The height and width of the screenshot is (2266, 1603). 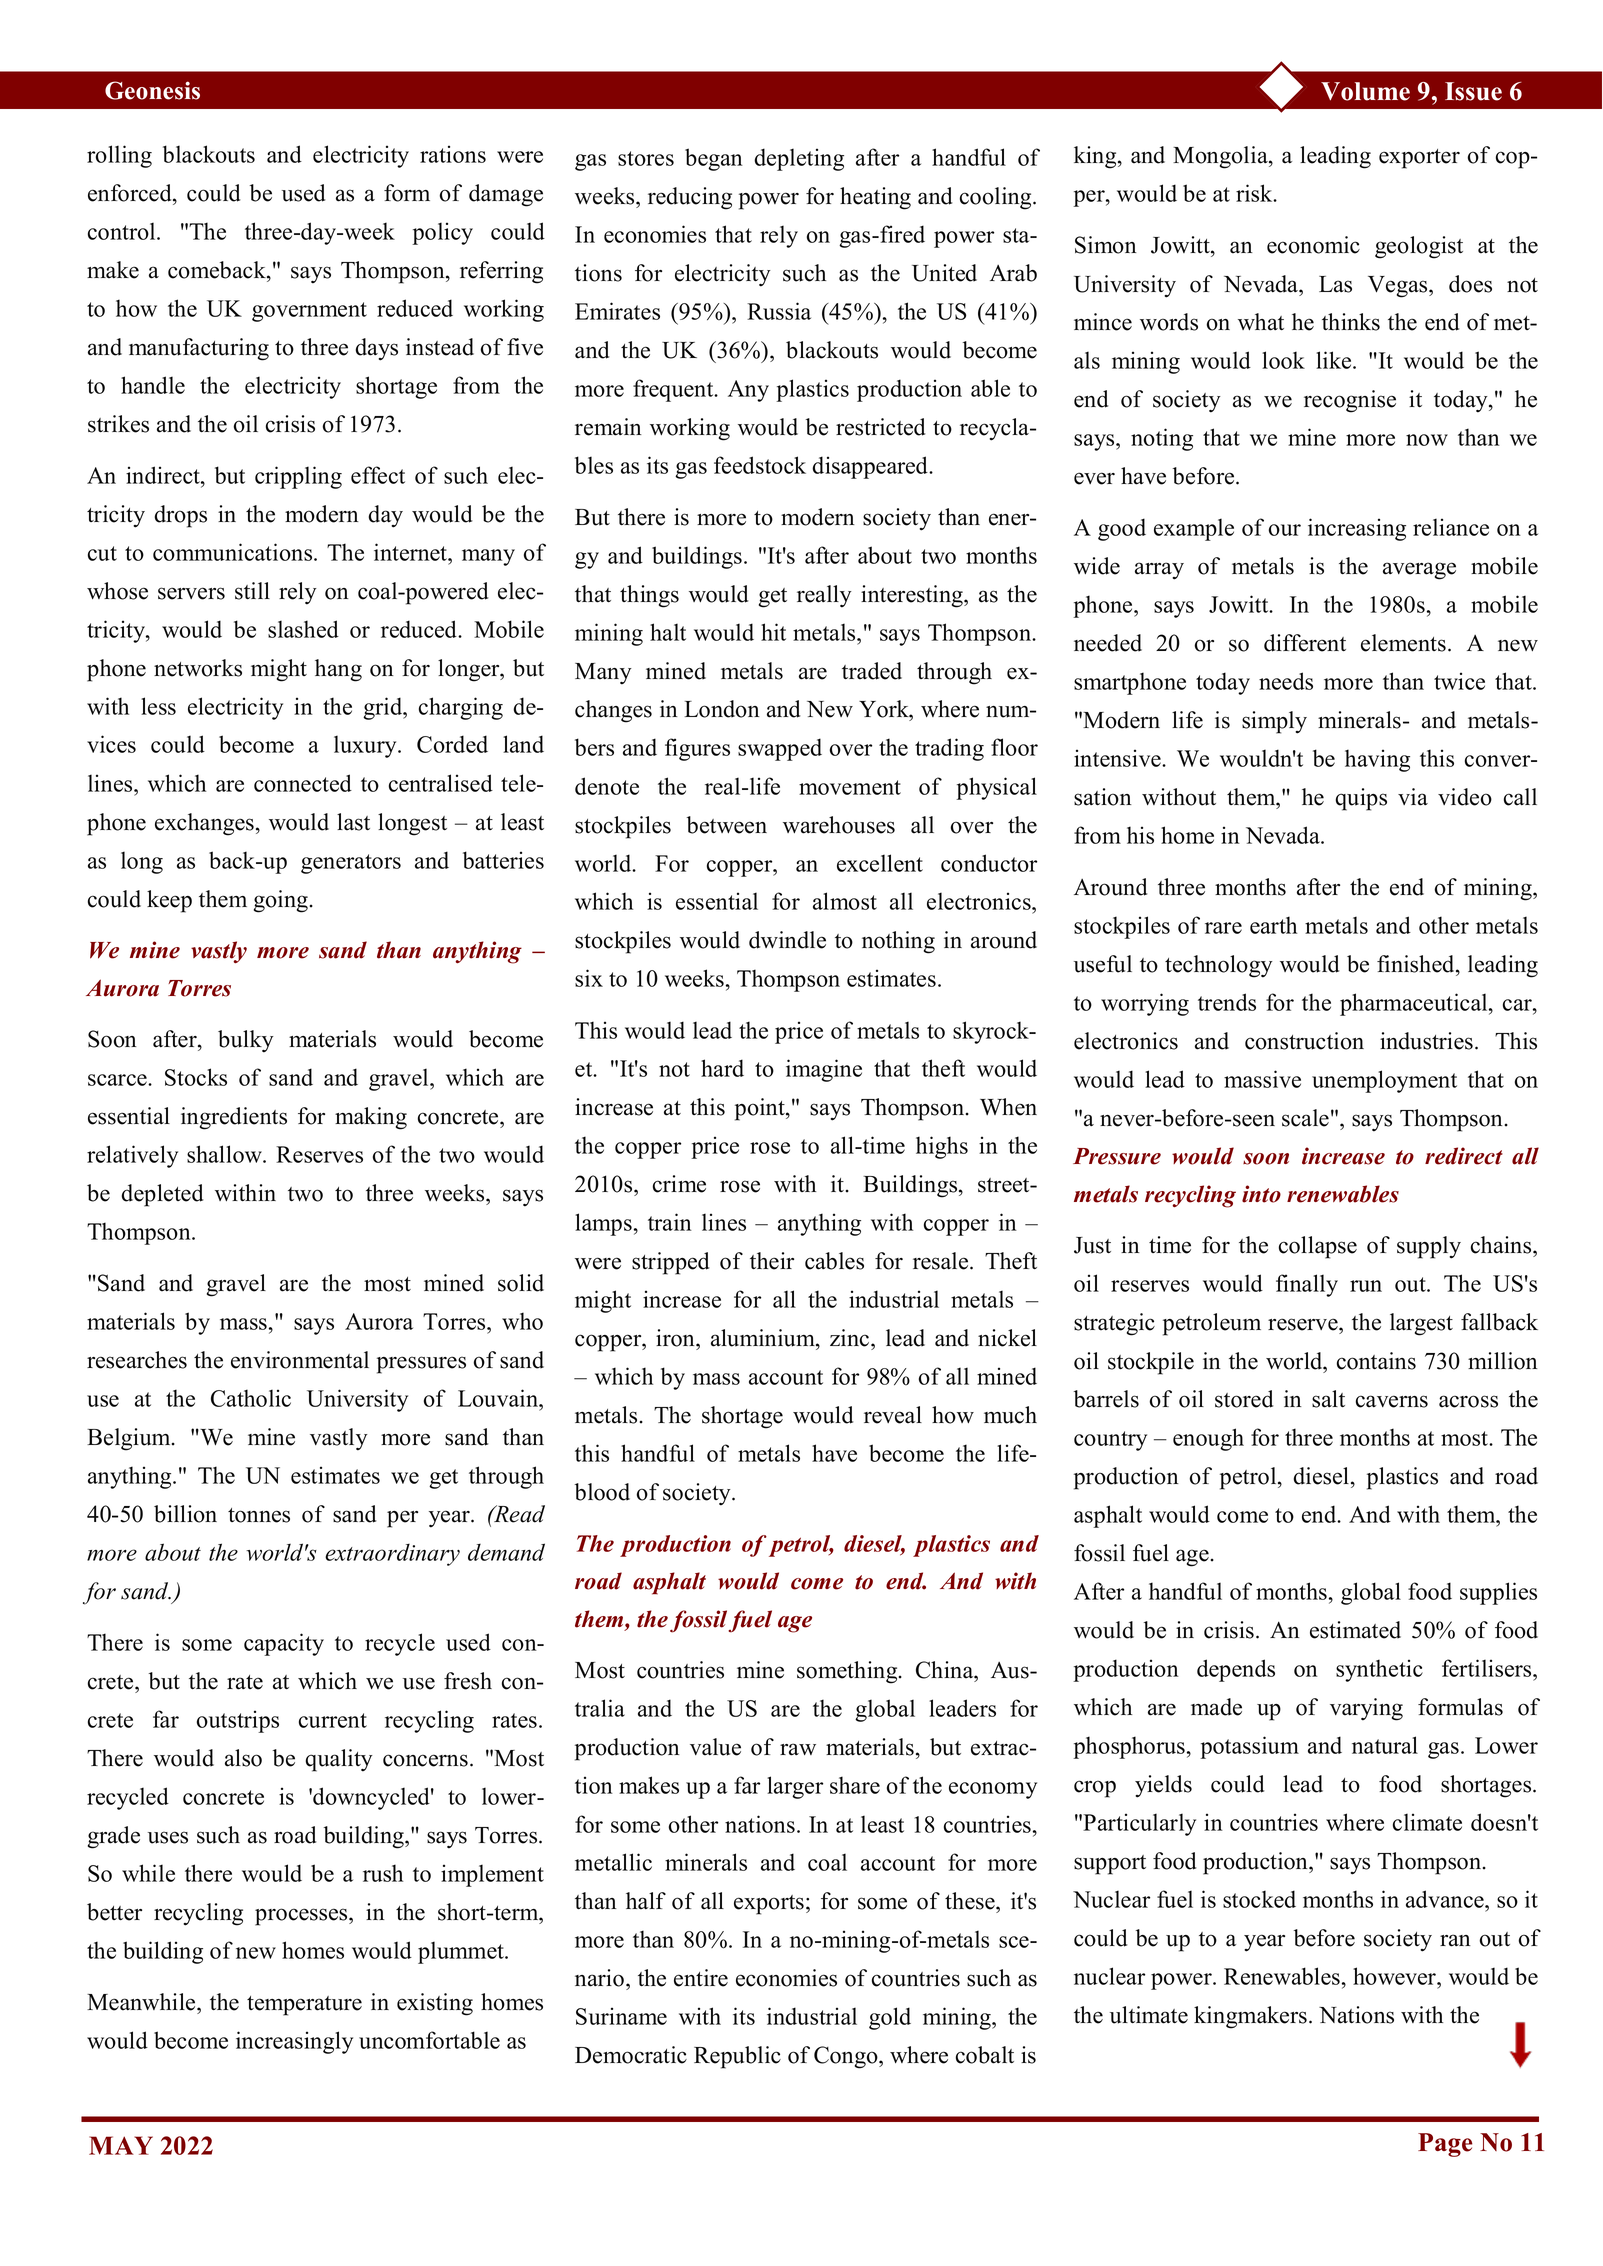 I want to click on exporter, so click(x=1419, y=159).
